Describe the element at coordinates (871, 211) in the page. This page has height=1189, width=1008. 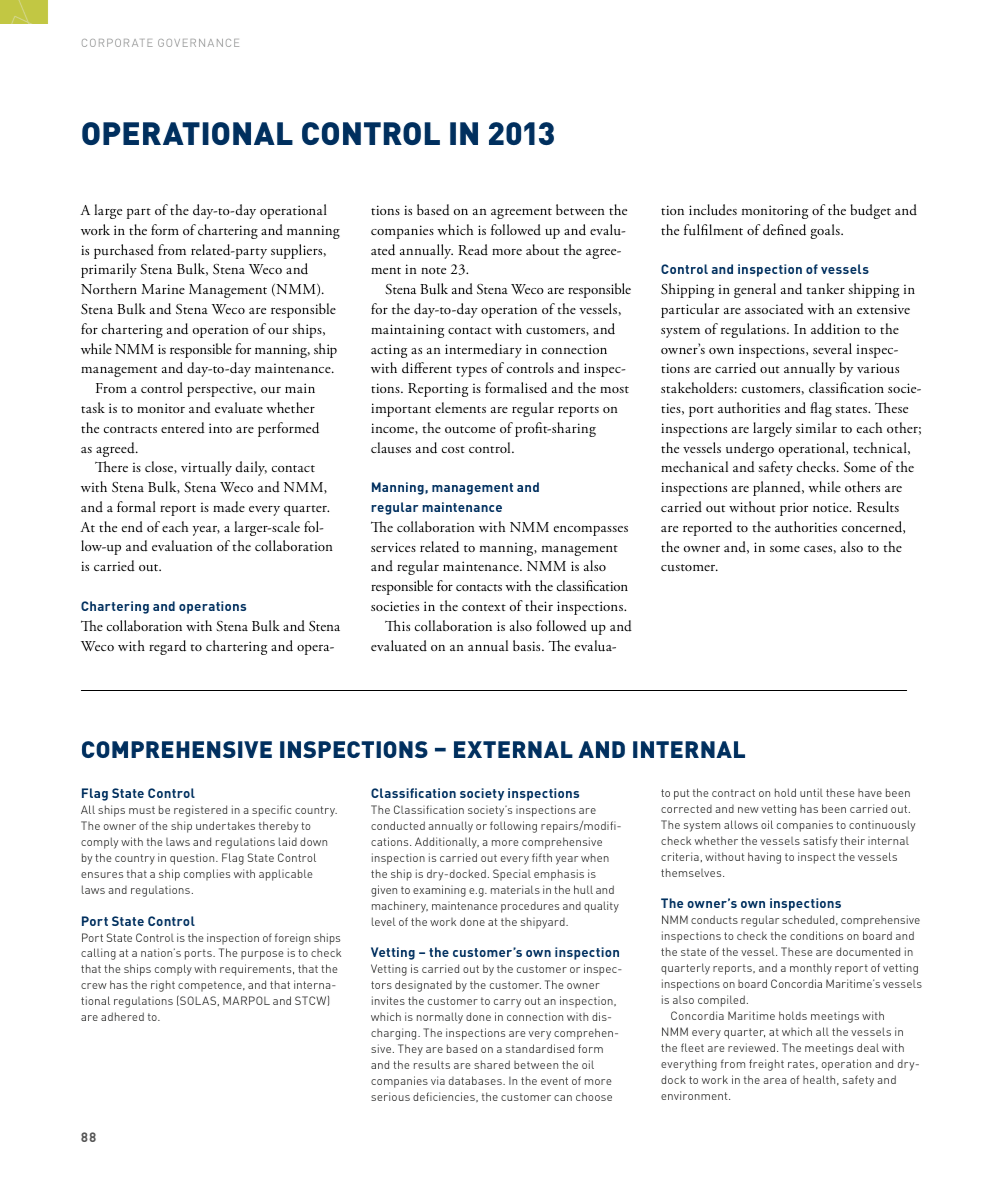
I see `budget` at that location.
